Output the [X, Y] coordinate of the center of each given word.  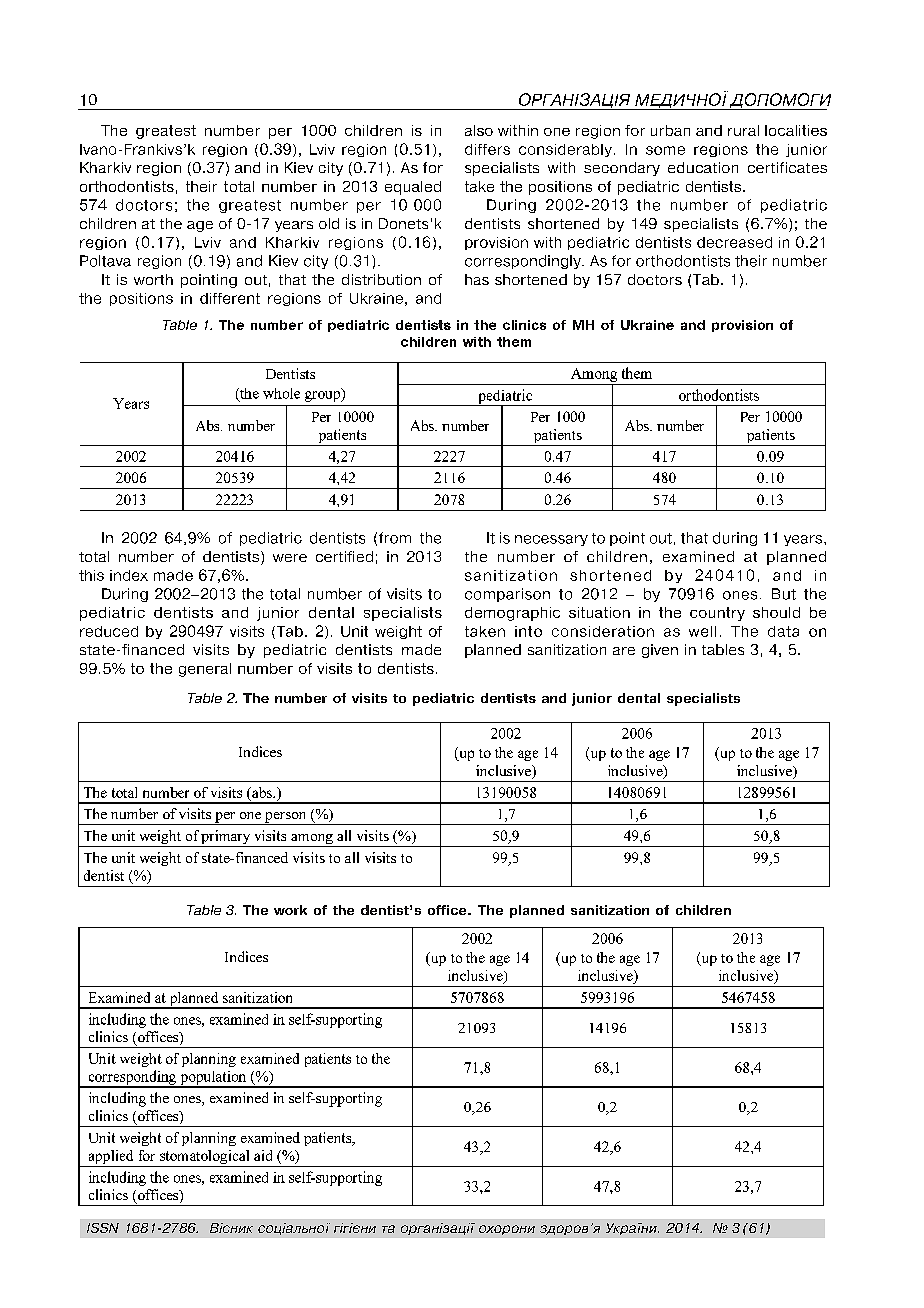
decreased [734, 242]
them [514, 342]
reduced [109, 631]
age [200, 226]
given [660, 651]
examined [698, 556]
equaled [413, 188]
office [448, 910]
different [230, 298]
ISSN [103, 1228]
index [129, 575]
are [624, 651]
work [290, 910]
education [703, 167]
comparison [507, 595]
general [205, 670]
